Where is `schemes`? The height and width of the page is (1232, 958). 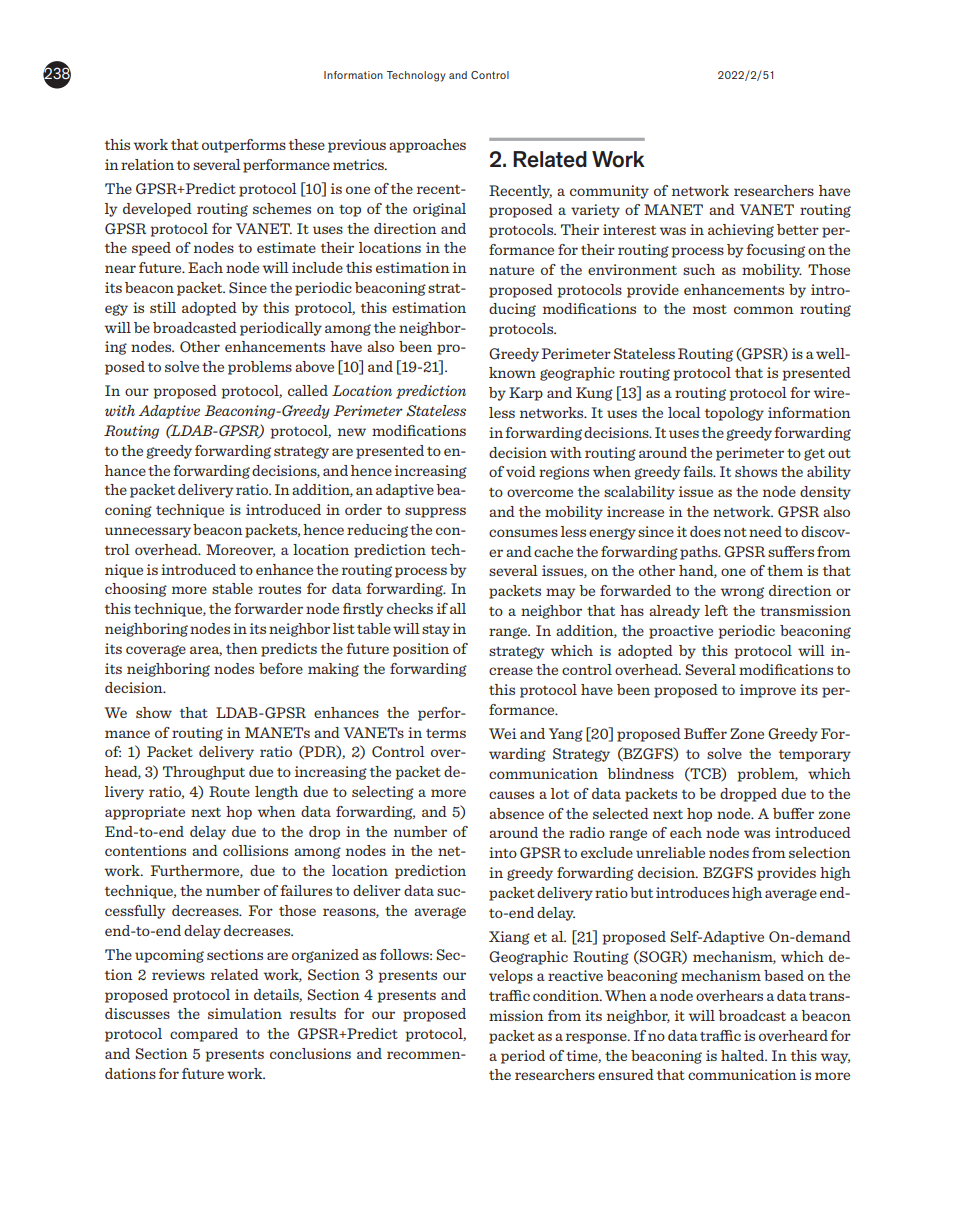
schemes is located at coordinates (282, 208).
